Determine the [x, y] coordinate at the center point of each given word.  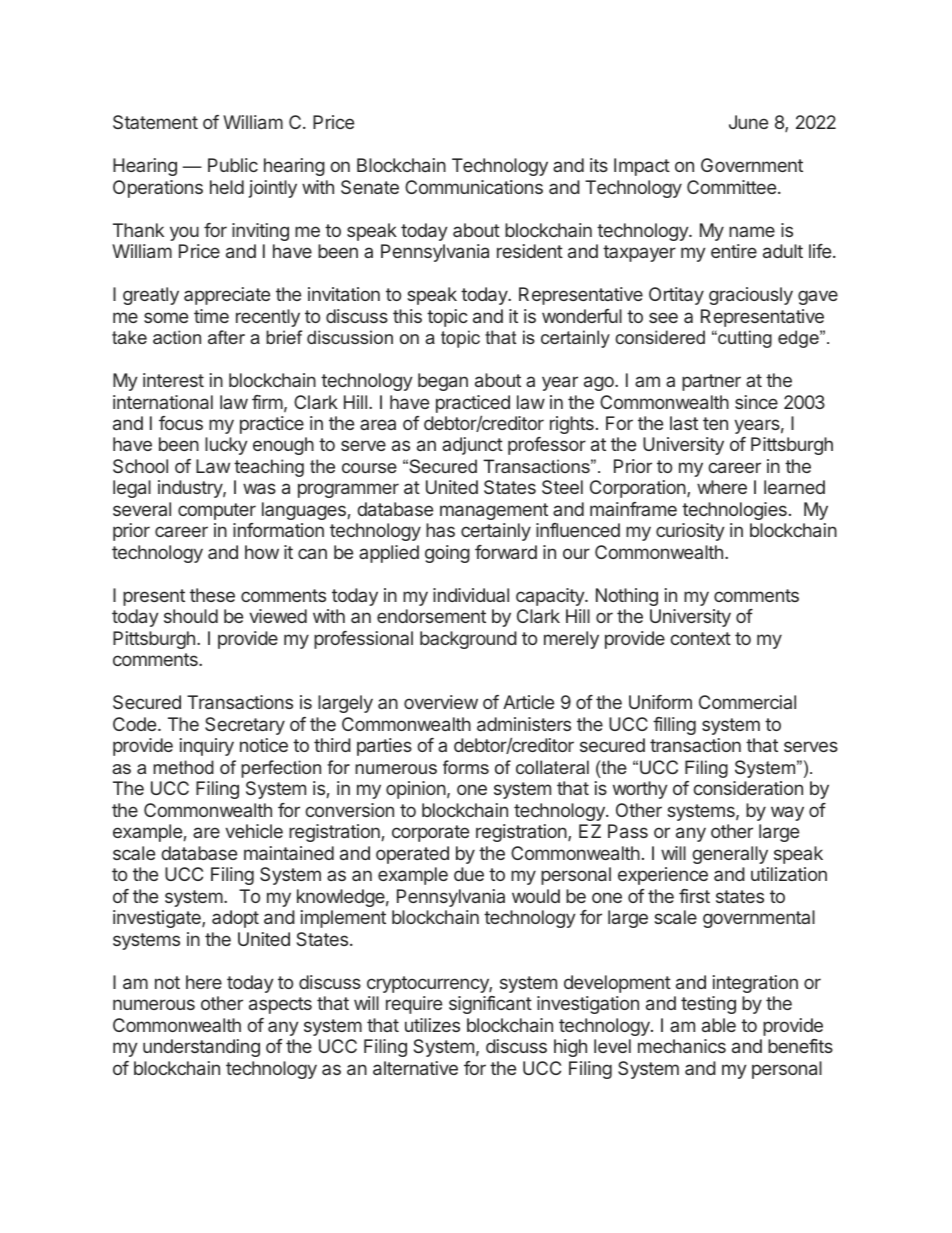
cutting [744, 339]
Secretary [245, 726]
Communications [474, 187]
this [407, 316]
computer [217, 511]
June [748, 122]
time [211, 316]
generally [730, 855]
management [494, 511]
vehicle [254, 831]
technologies [734, 511]
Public [233, 165]
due [469, 874]
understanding [201, 1048]
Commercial [747, 702]
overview [441, 702]
